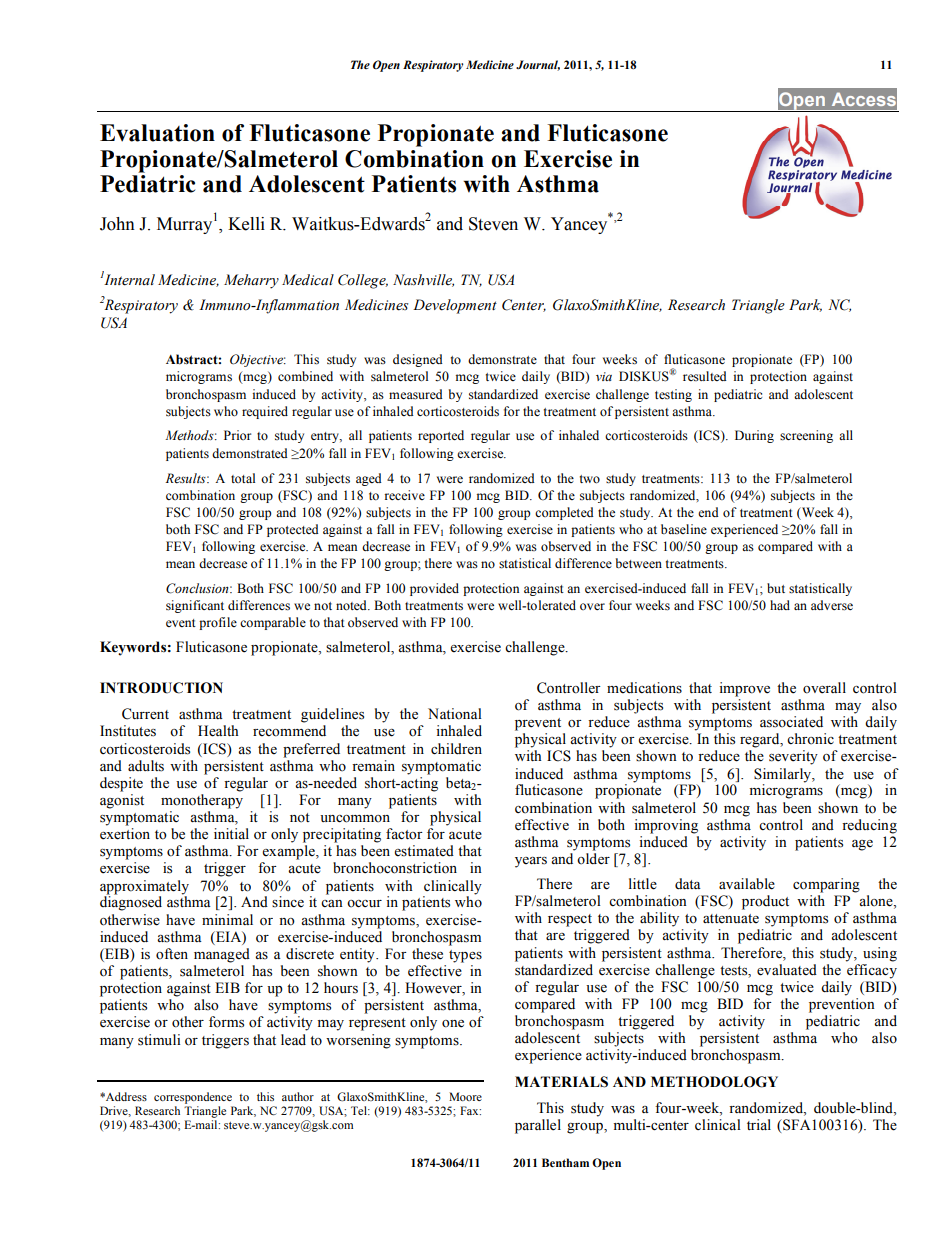 The width and height of the screenshot is (952, 1233). I want to click on profile, so click(218, 623).
